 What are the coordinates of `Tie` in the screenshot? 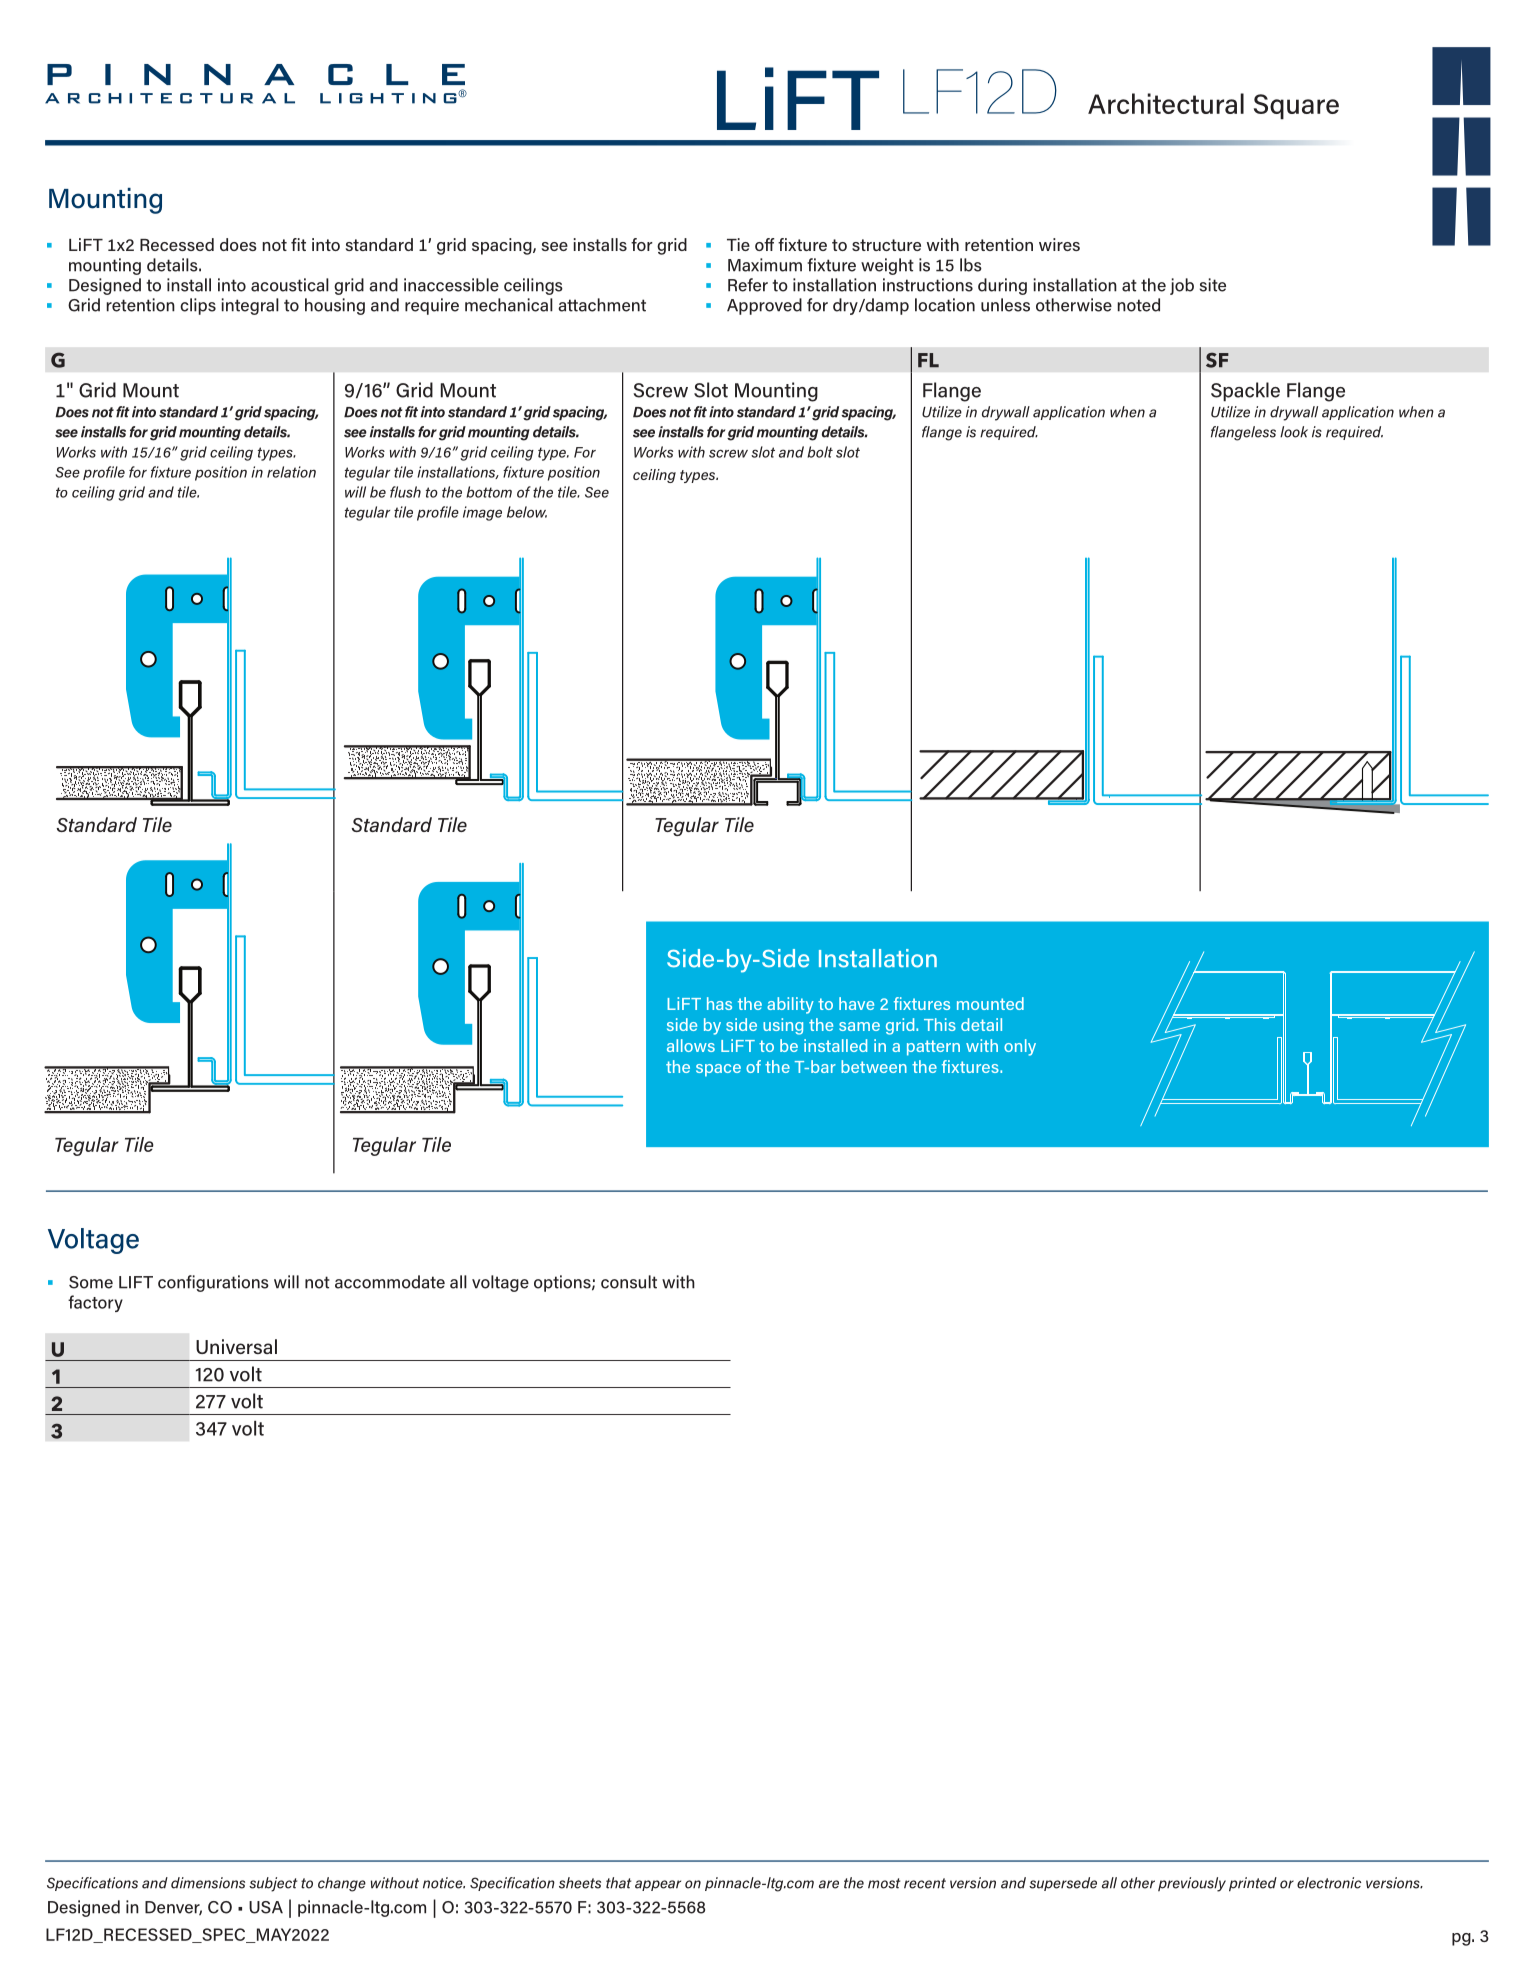 It's located at (738, 244).
